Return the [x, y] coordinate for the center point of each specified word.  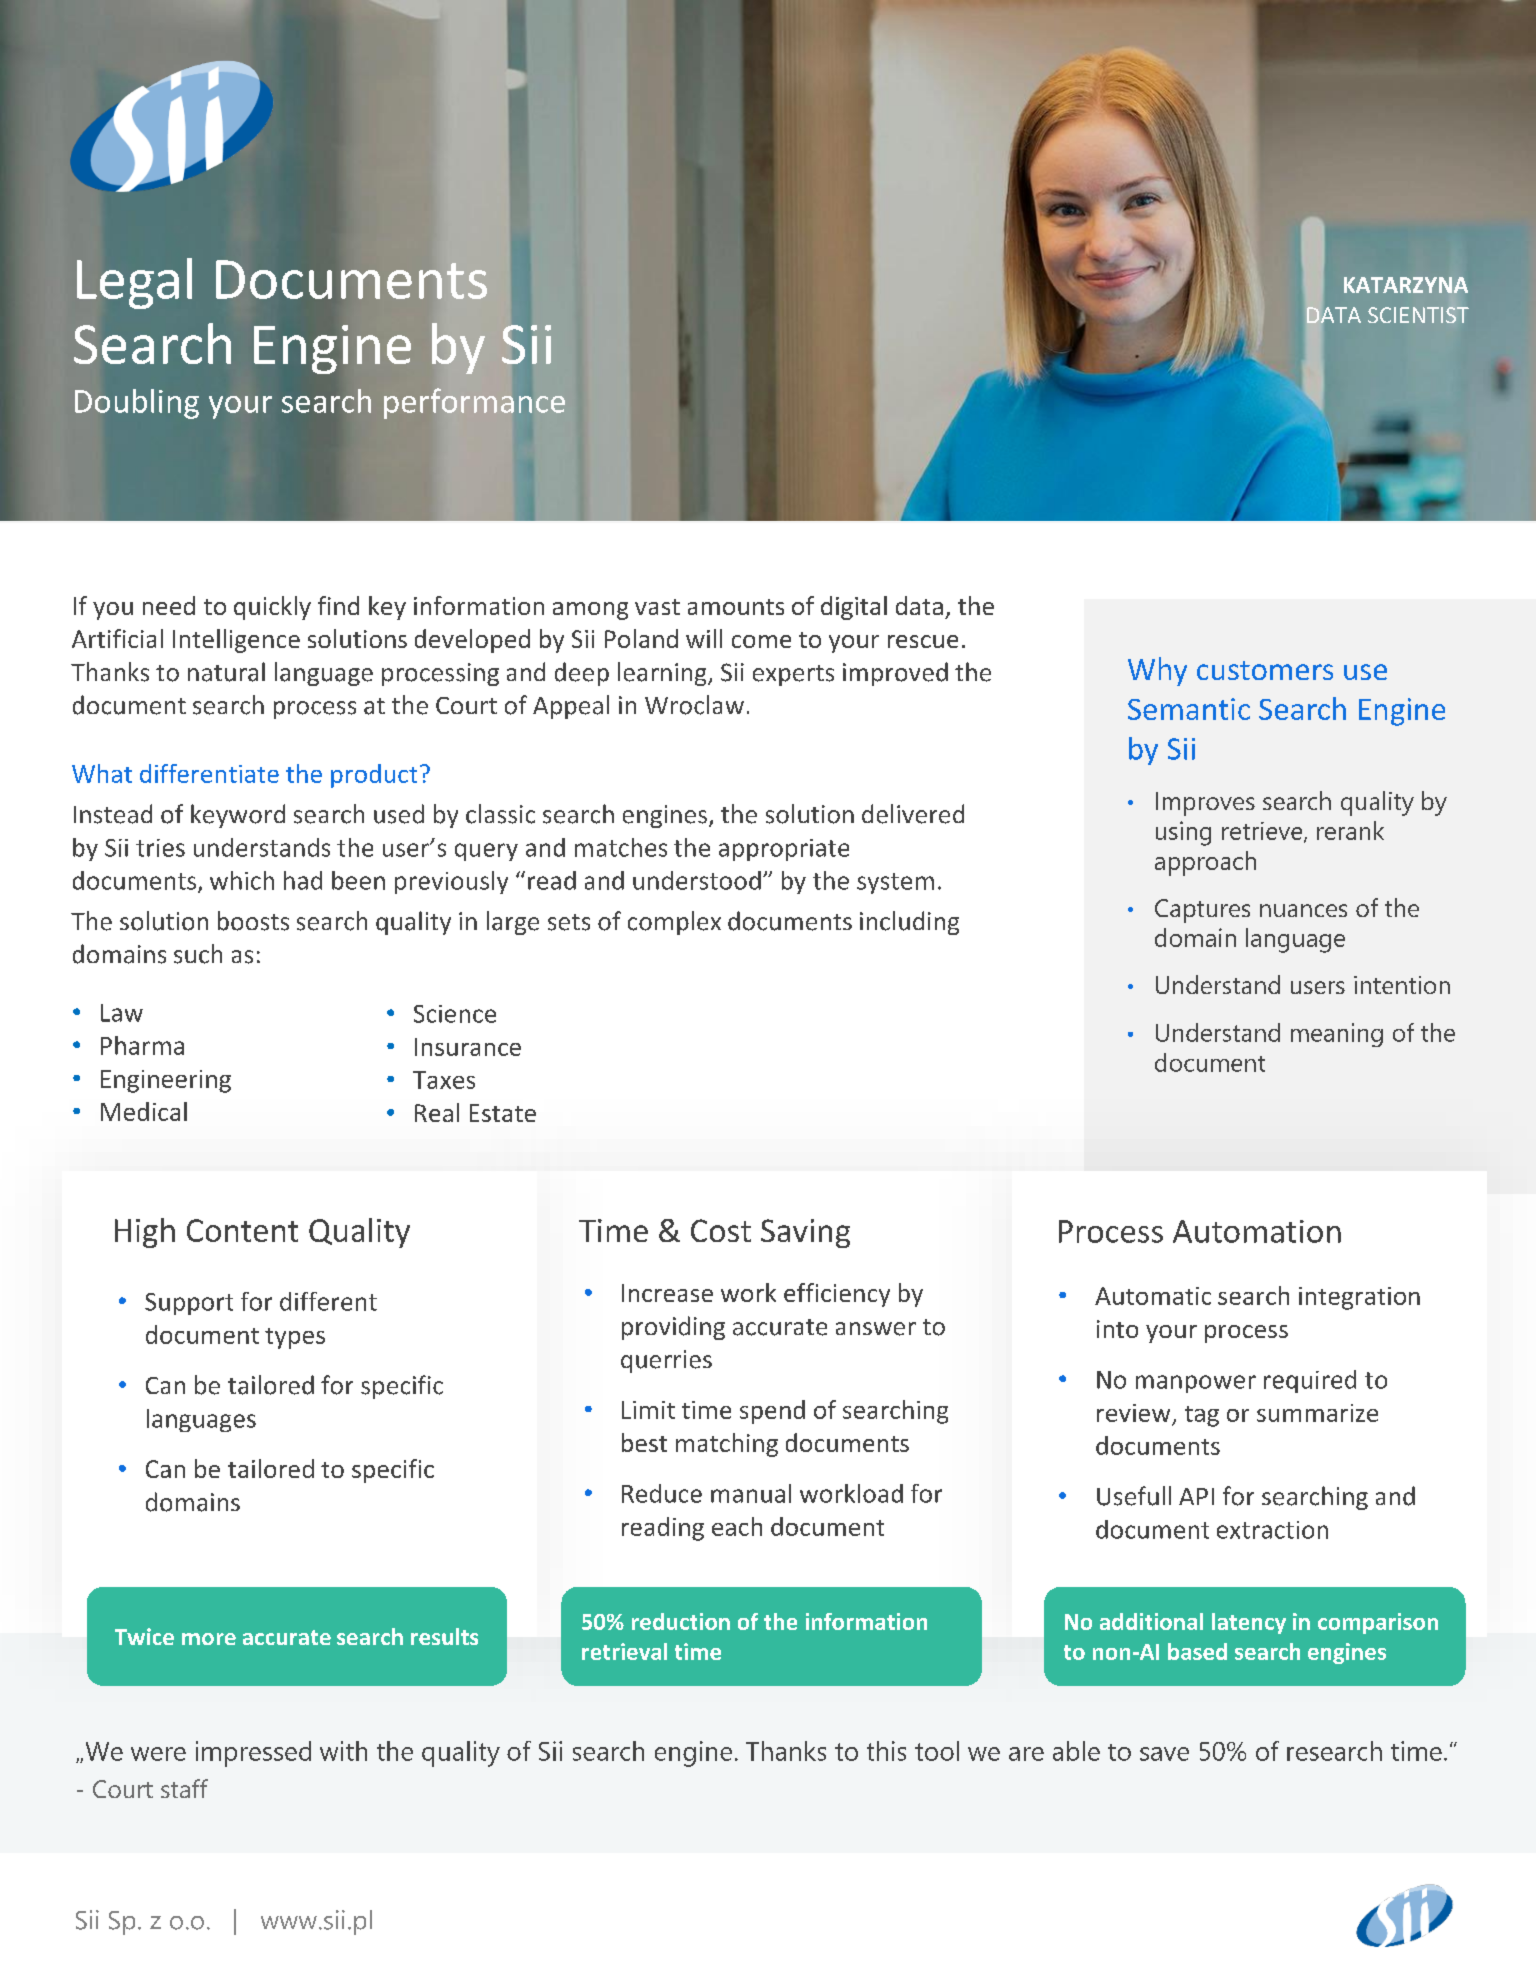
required [1310, 1381]
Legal [134, 283]
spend [772, 1412]
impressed [253, 1754]
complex [674, 923]
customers [1265, 670]
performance [474, 403]
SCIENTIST [1418, 315]
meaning [1337, 1035]
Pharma [142, 1045]
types [295, 1338]
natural [226, 672]
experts [793, 675]
